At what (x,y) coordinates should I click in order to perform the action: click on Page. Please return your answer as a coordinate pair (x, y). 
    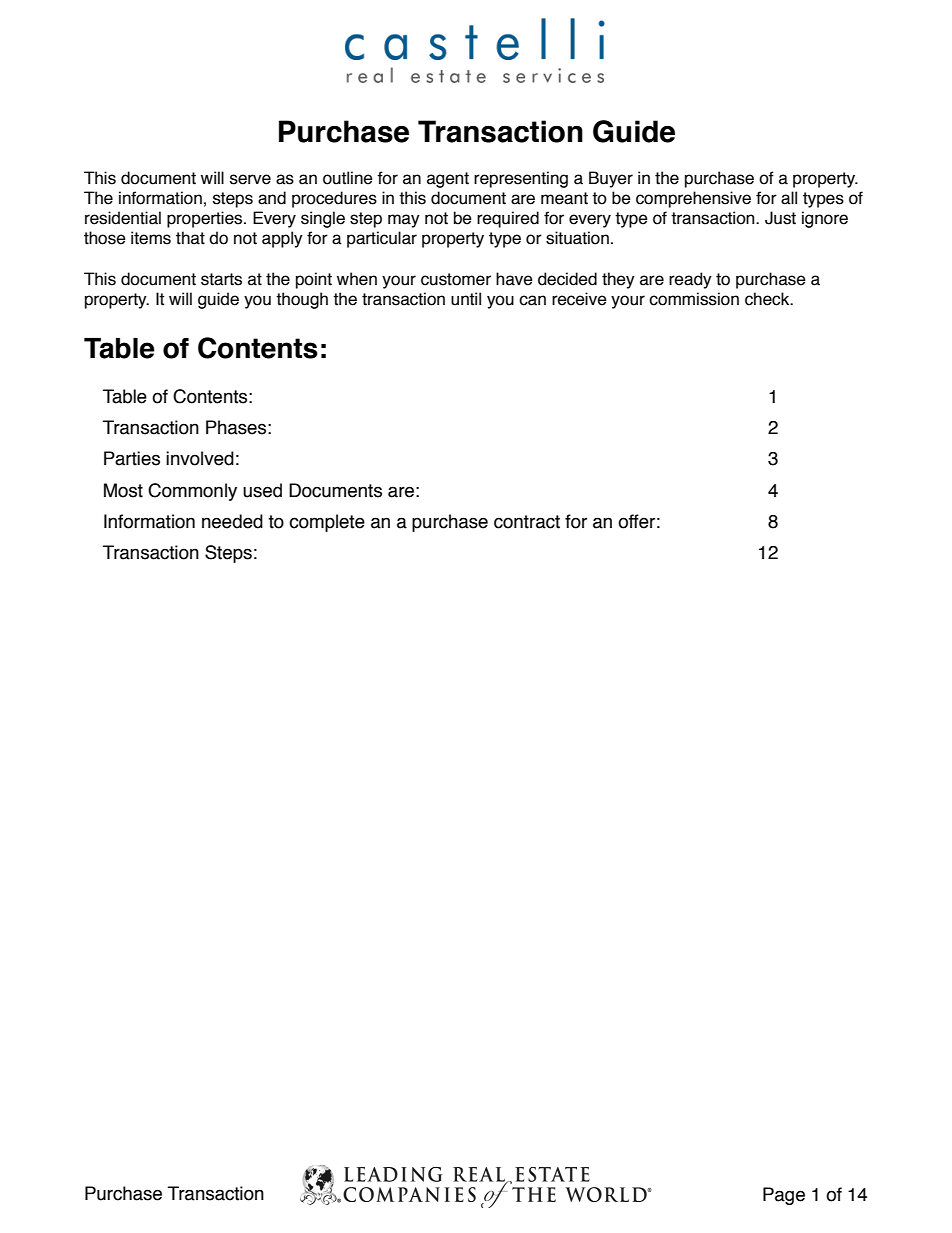
    Looking at the image, I should click on (784, 1196).
